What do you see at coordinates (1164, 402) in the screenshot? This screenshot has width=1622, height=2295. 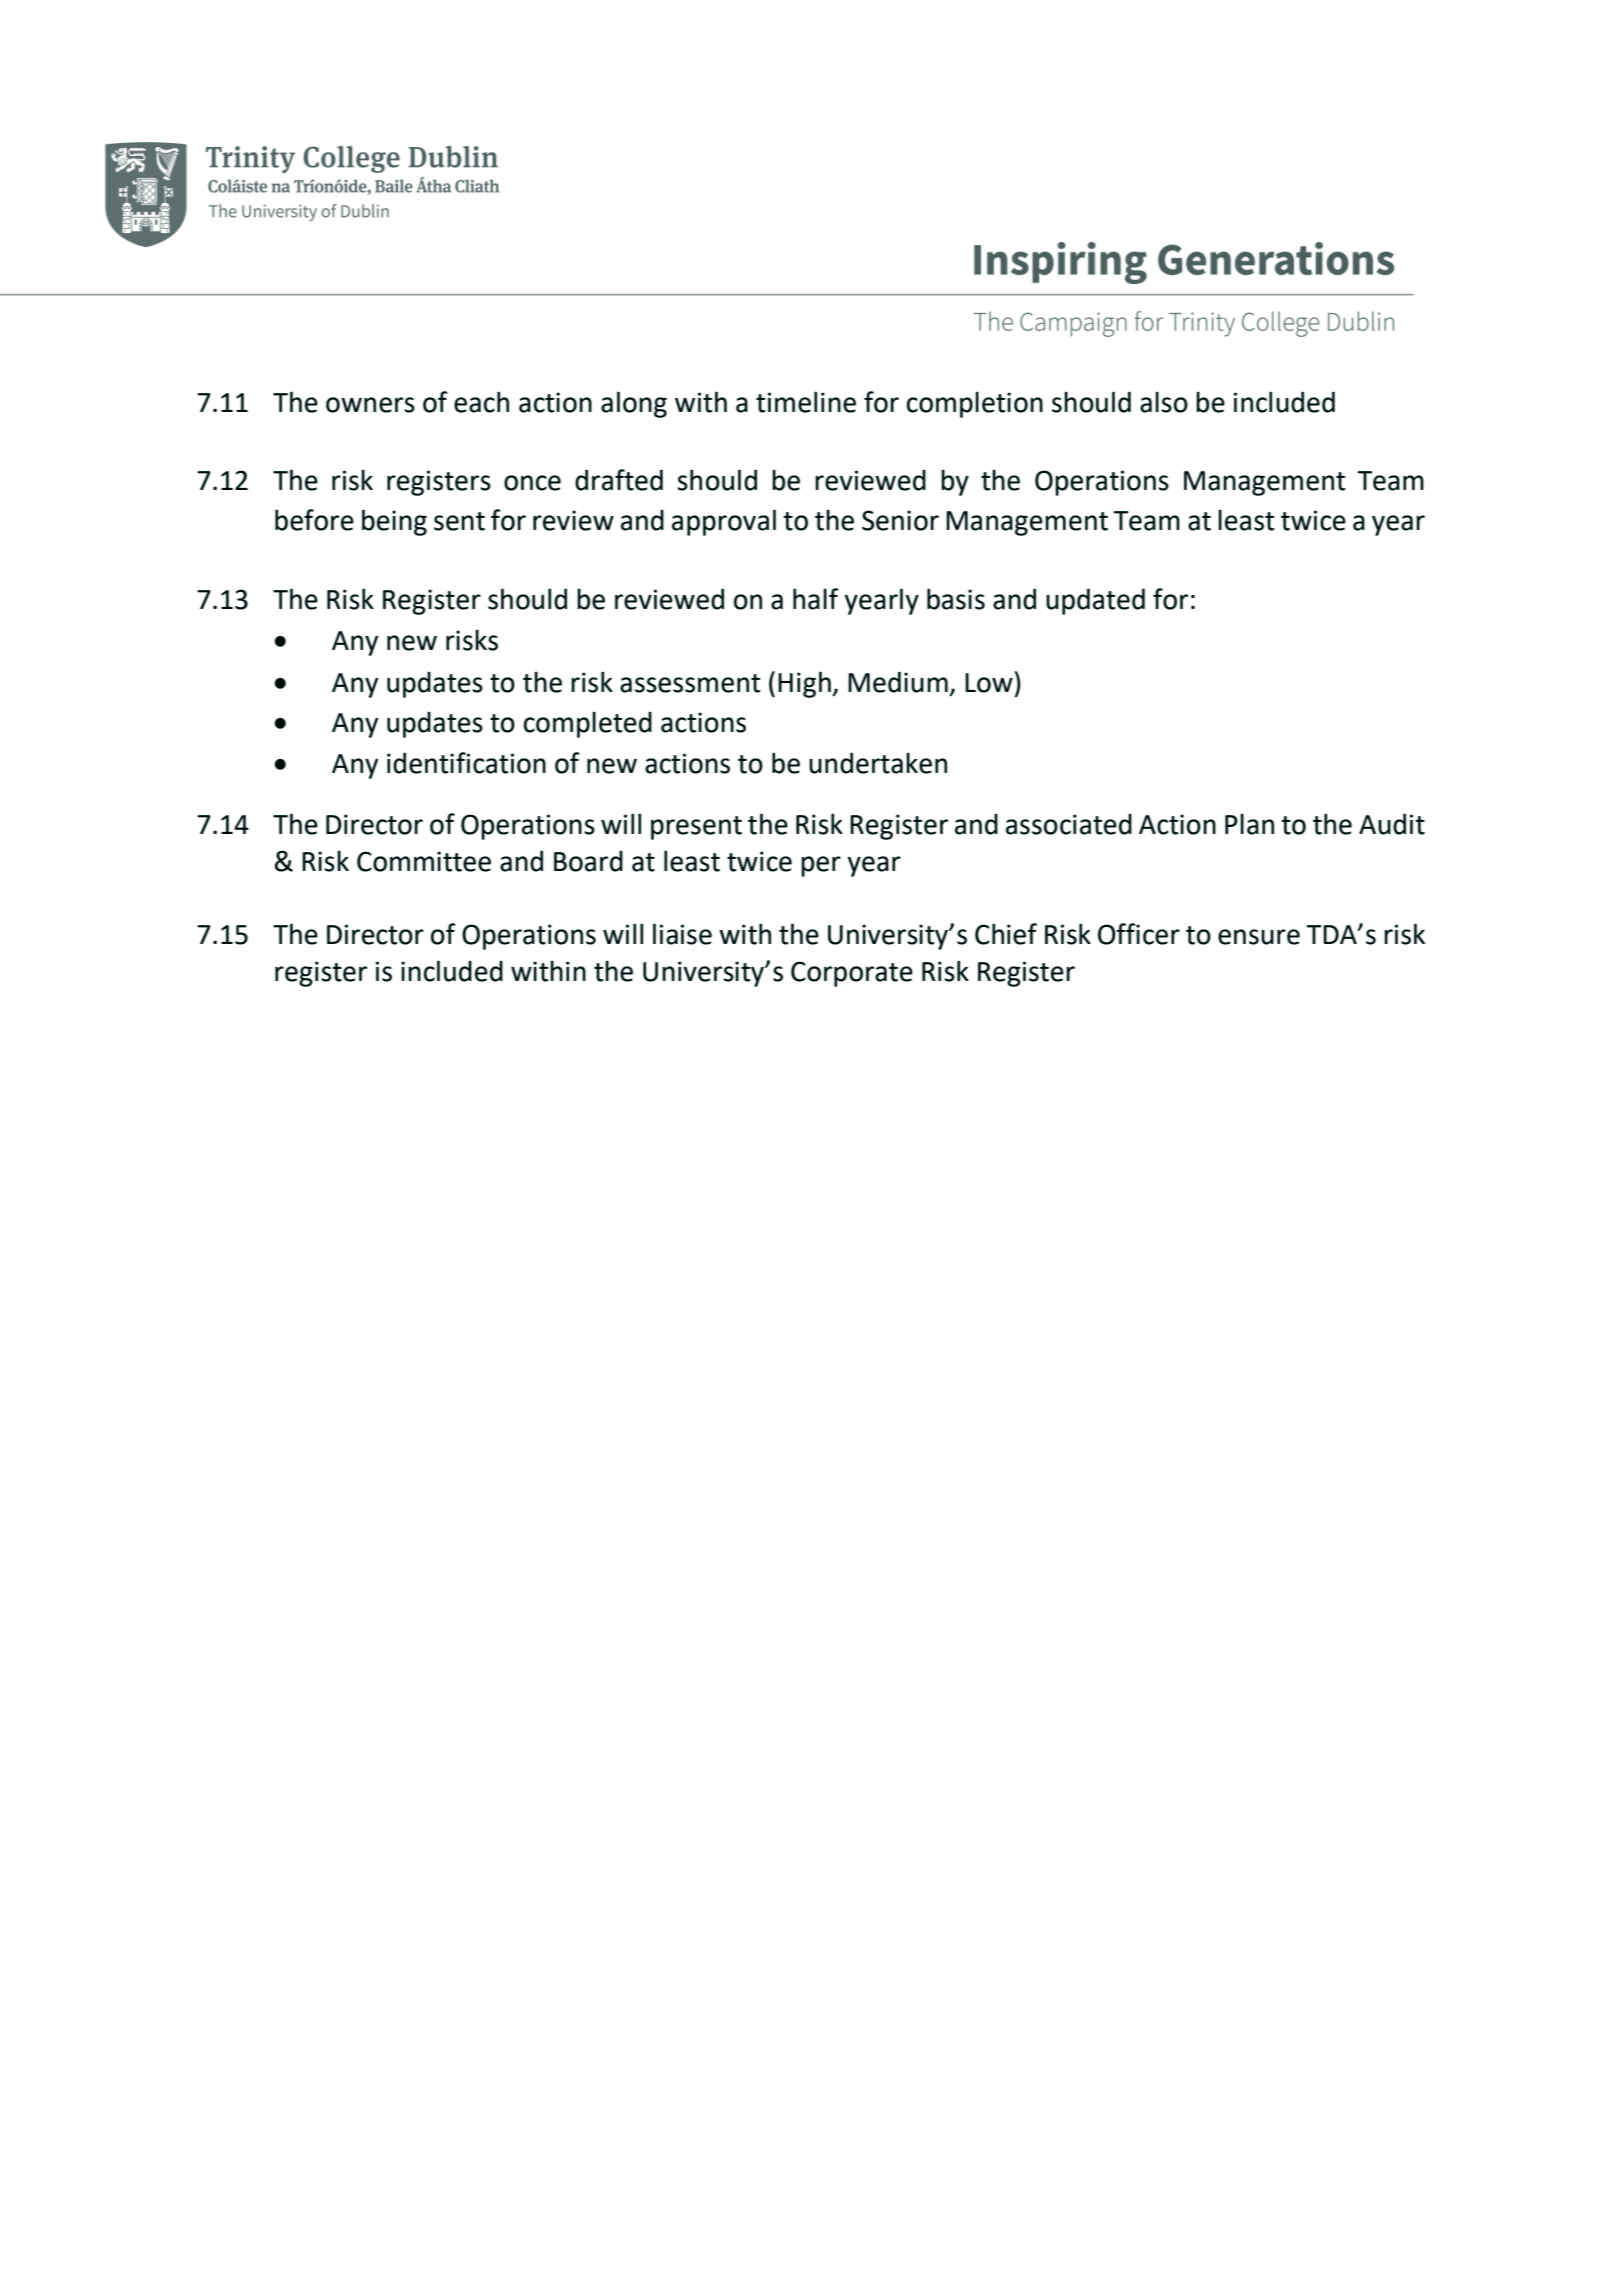 I see `also` at bounding box center [1164, 402].
